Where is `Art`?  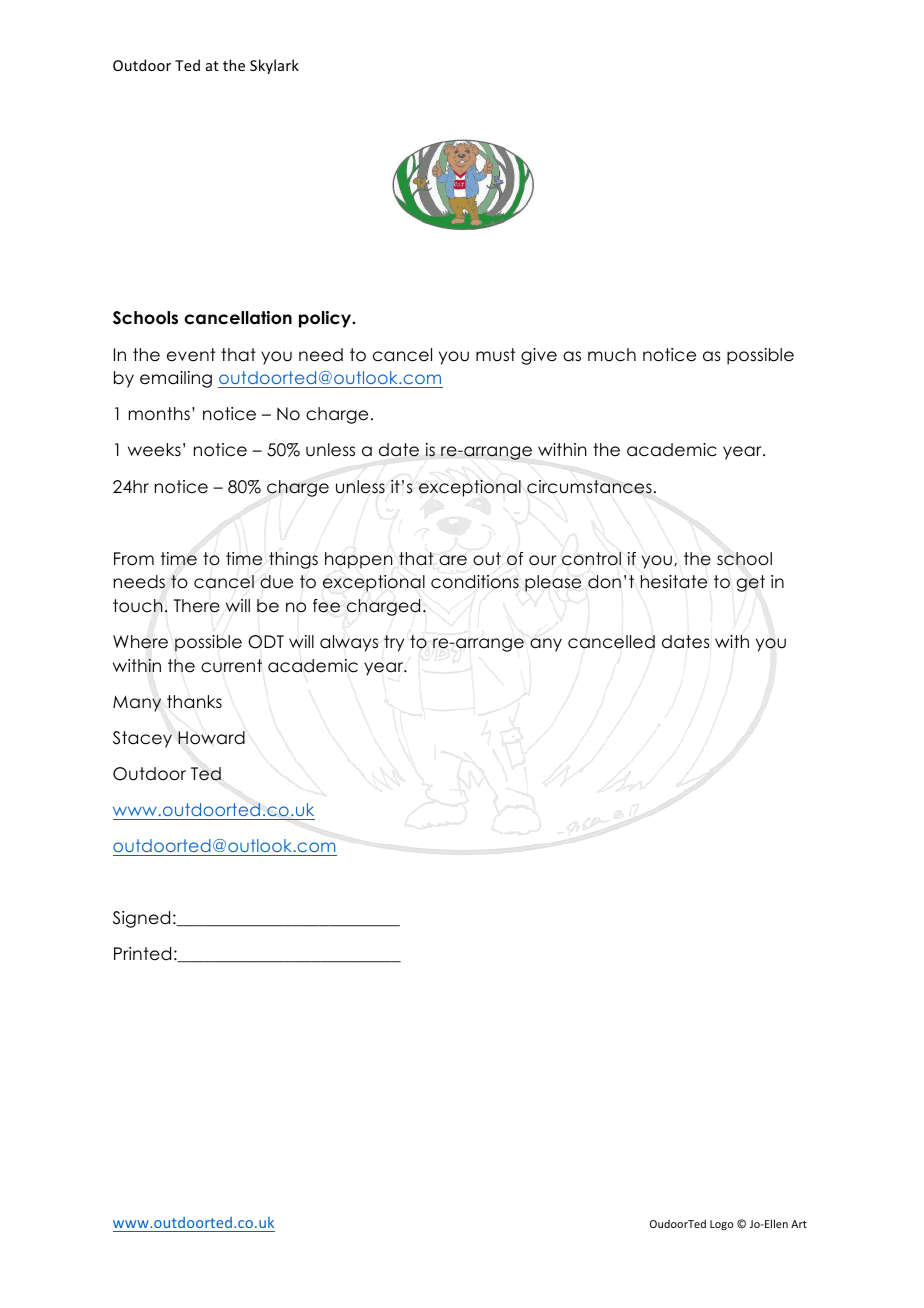 Art is located at coordinates (799, 1224).
